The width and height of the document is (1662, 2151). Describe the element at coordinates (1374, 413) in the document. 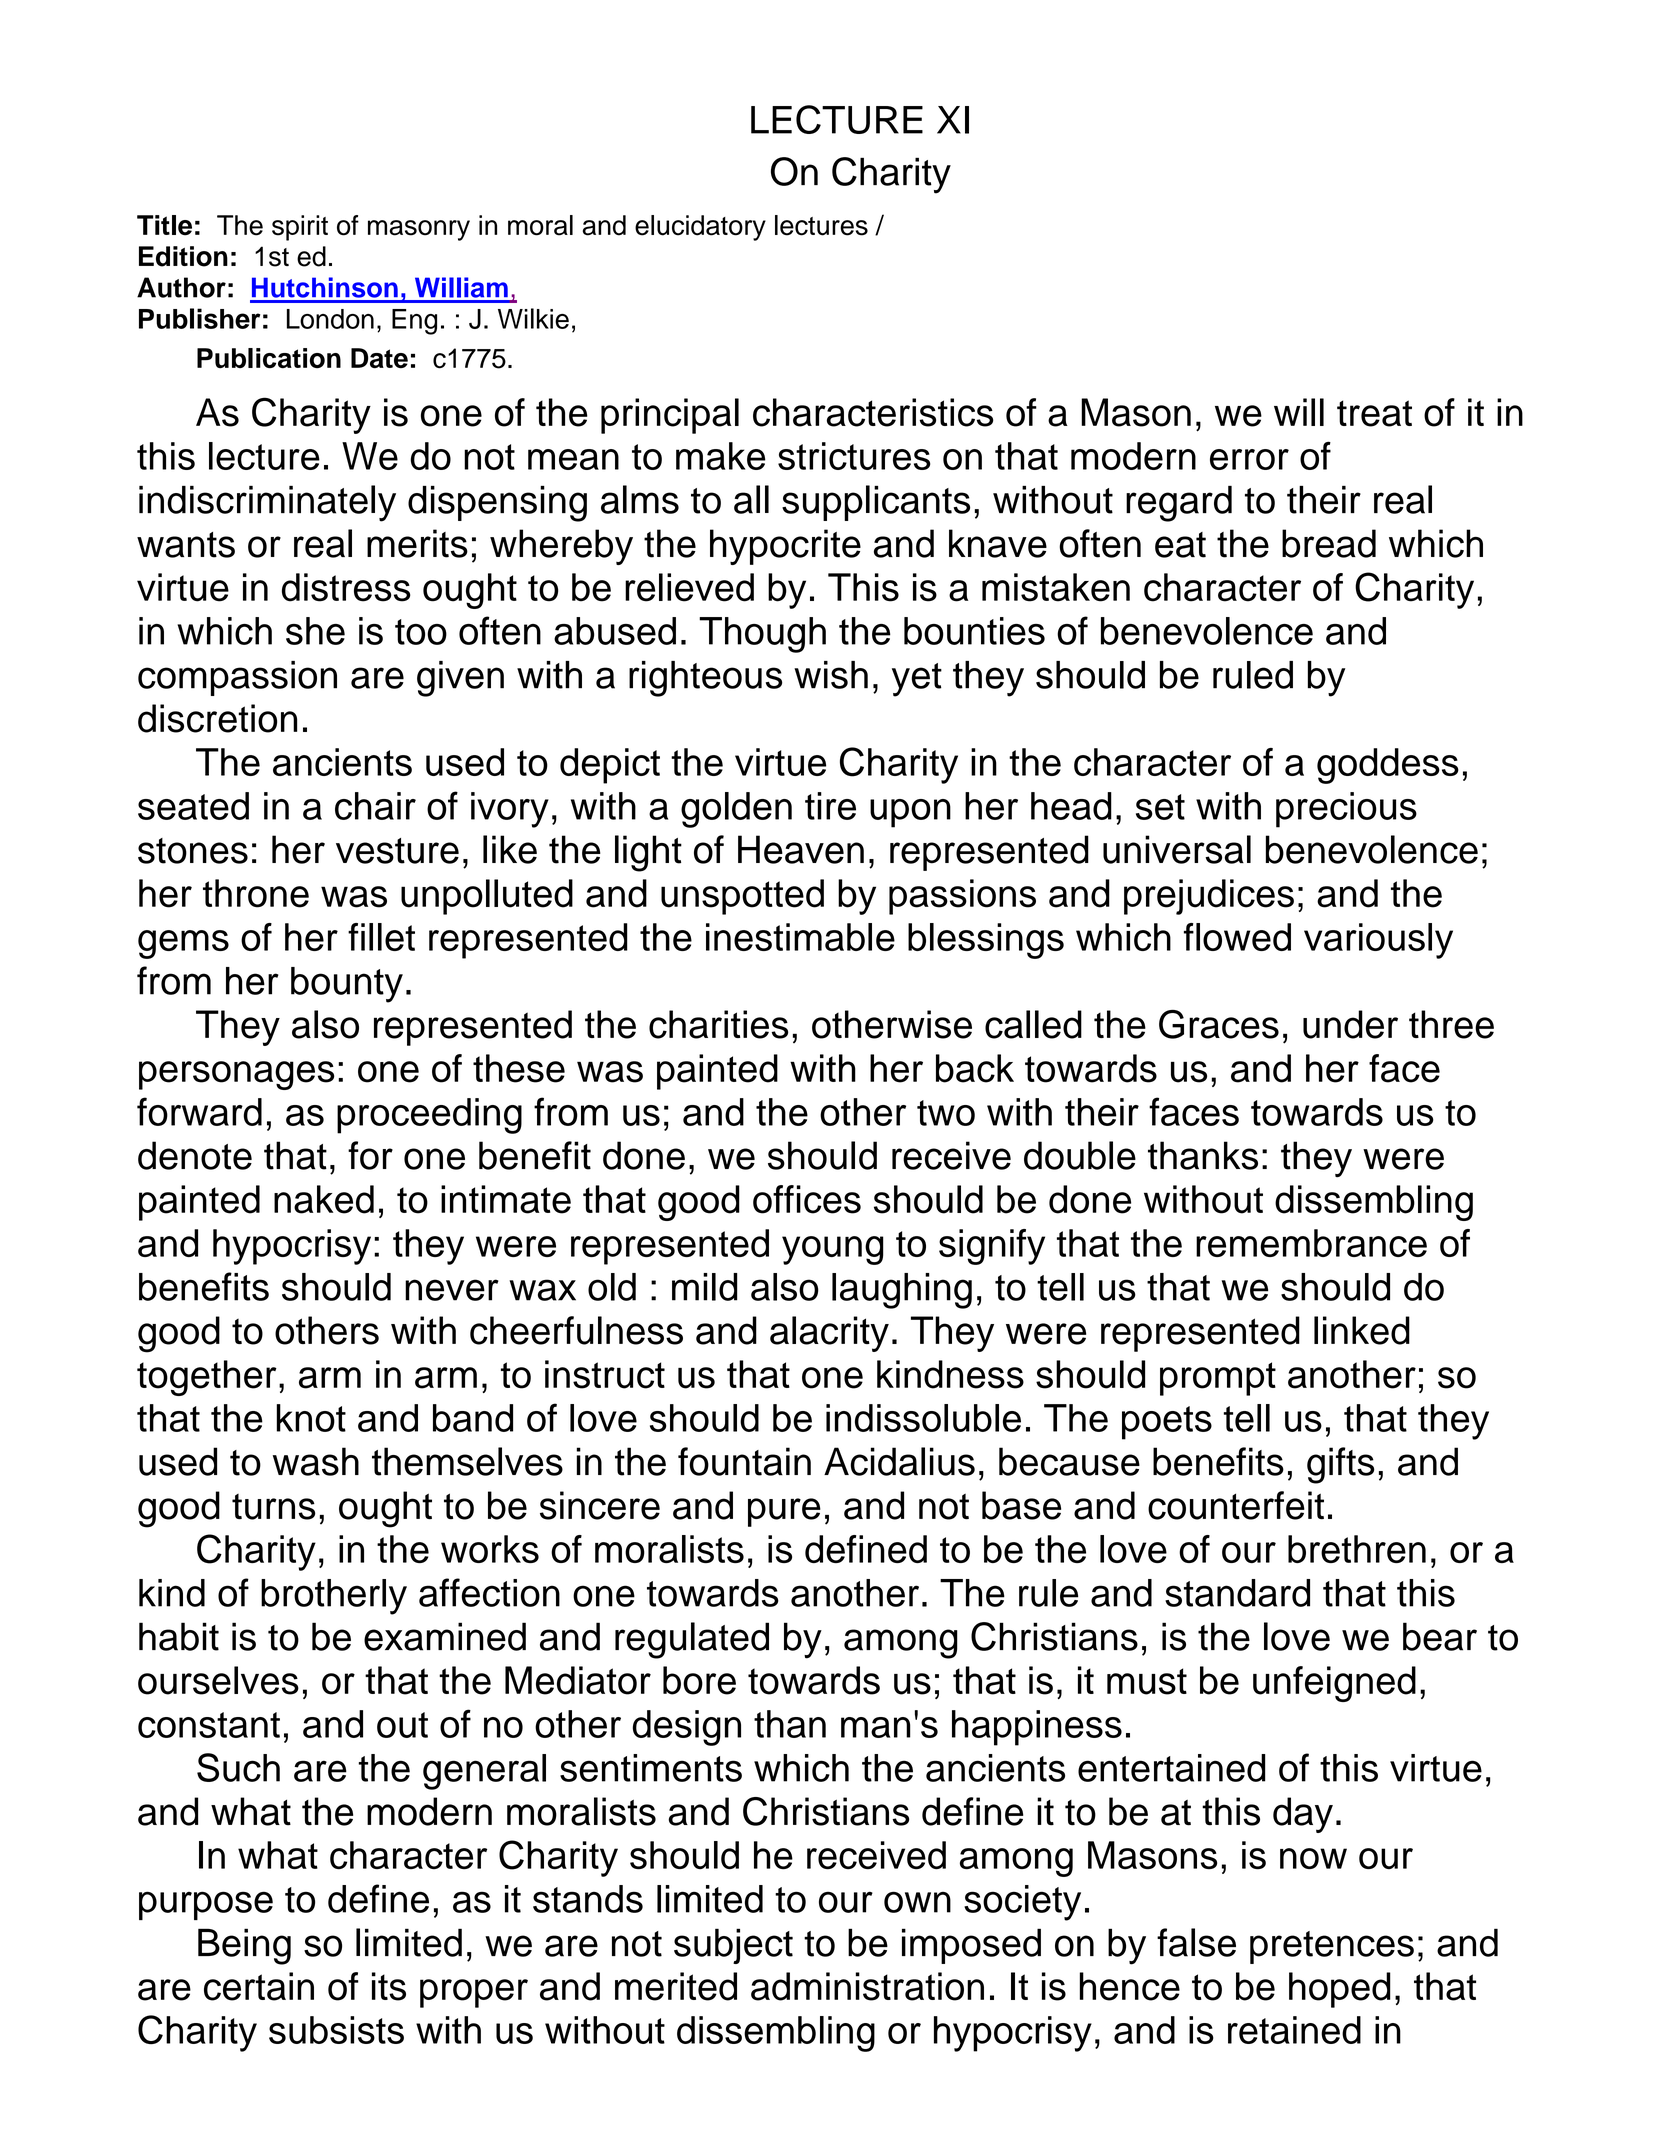

I see `treat` at that location.
